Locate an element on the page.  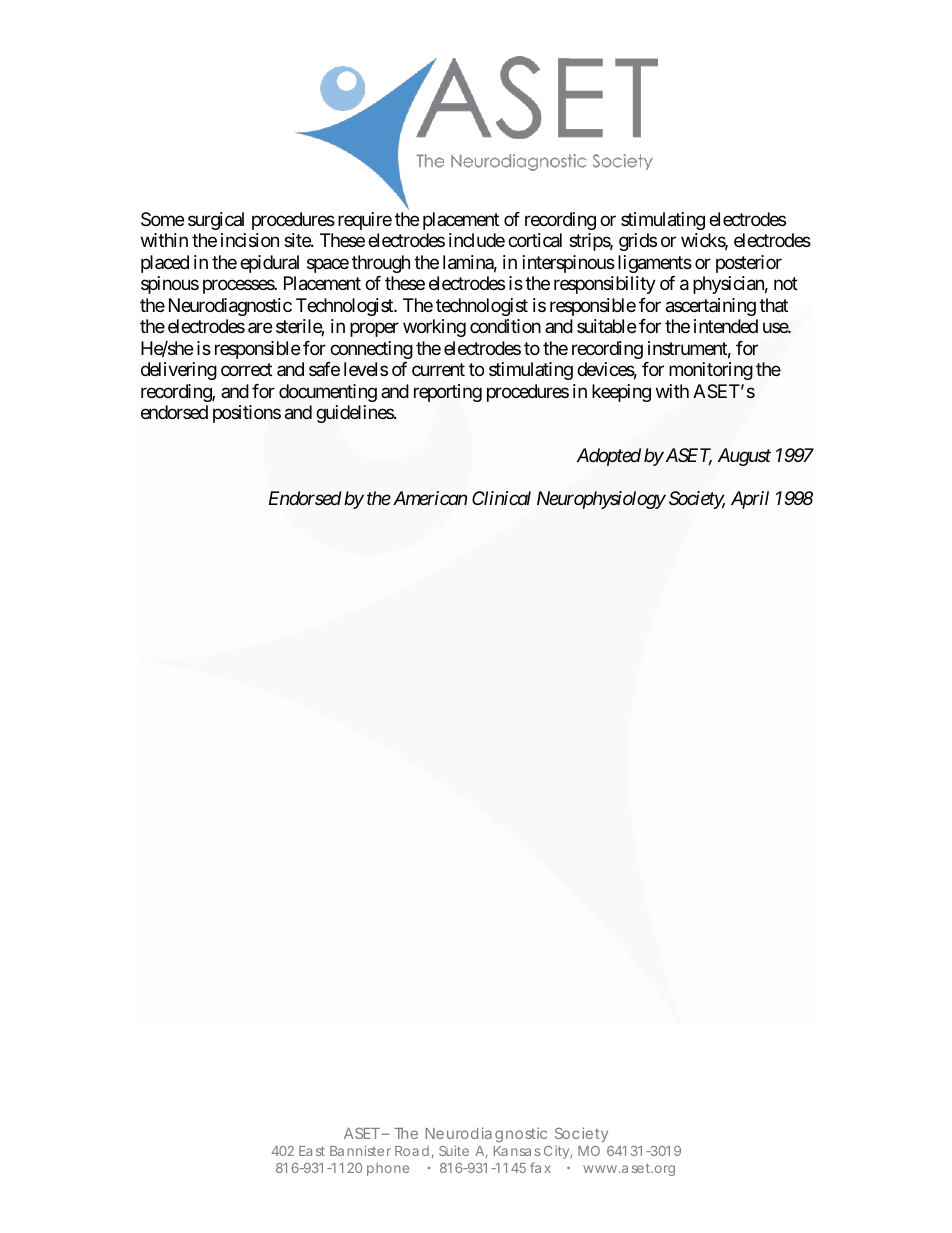
posterior is located at coordinates (749, 264).
